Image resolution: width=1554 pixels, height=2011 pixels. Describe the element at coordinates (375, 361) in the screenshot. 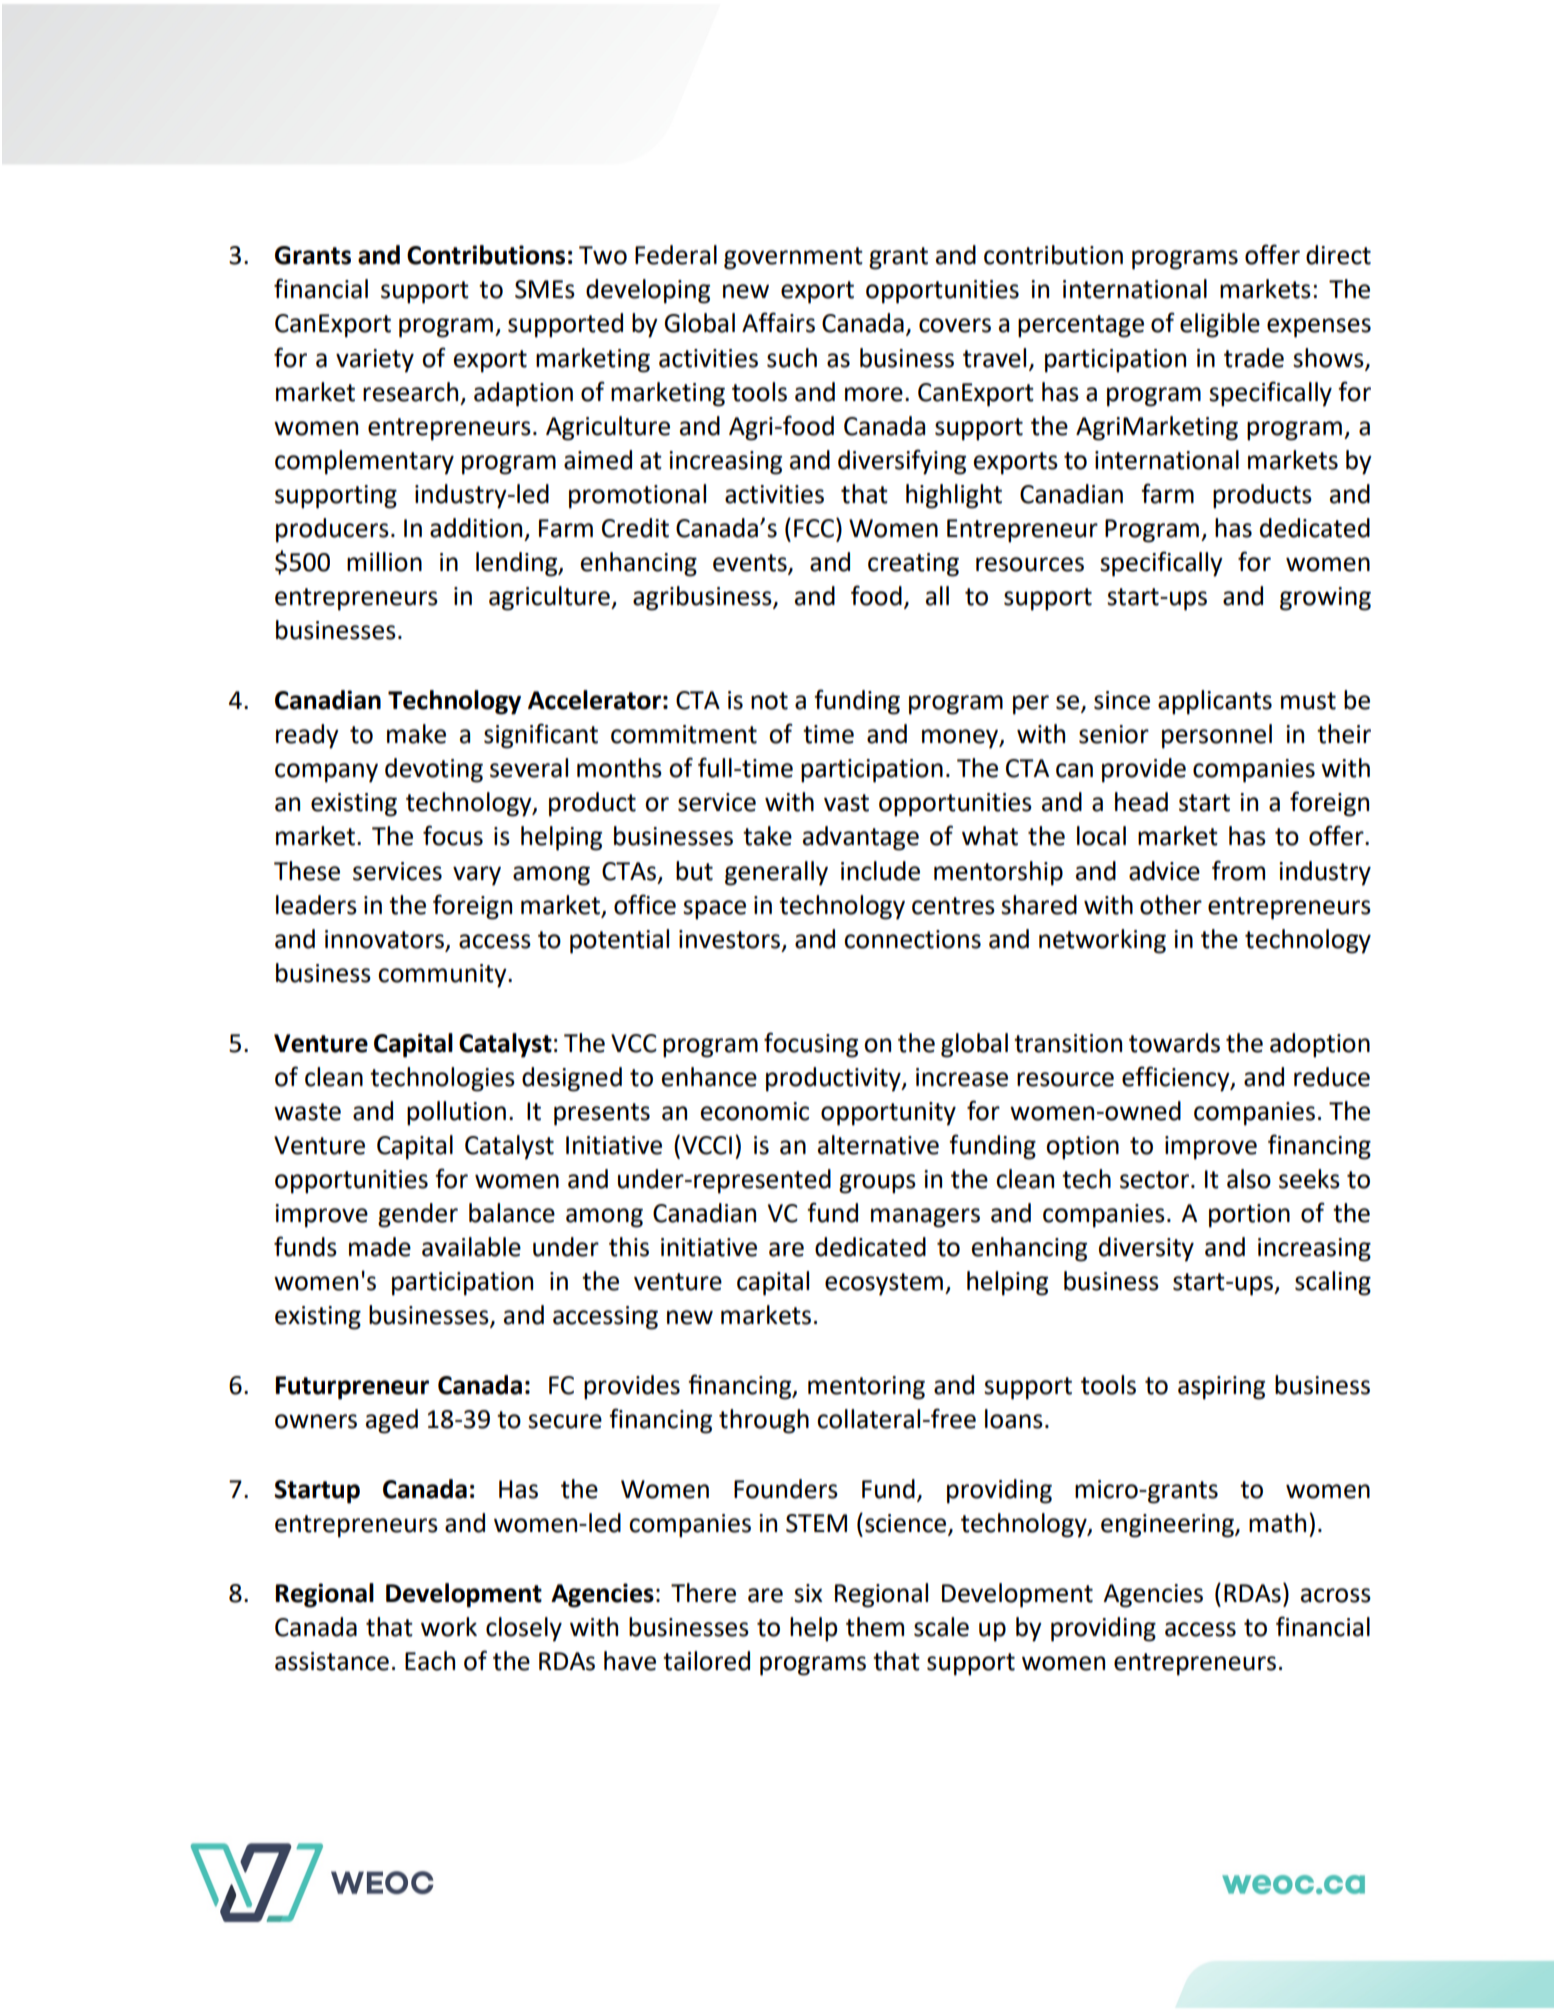

I see `variety` at that location.
